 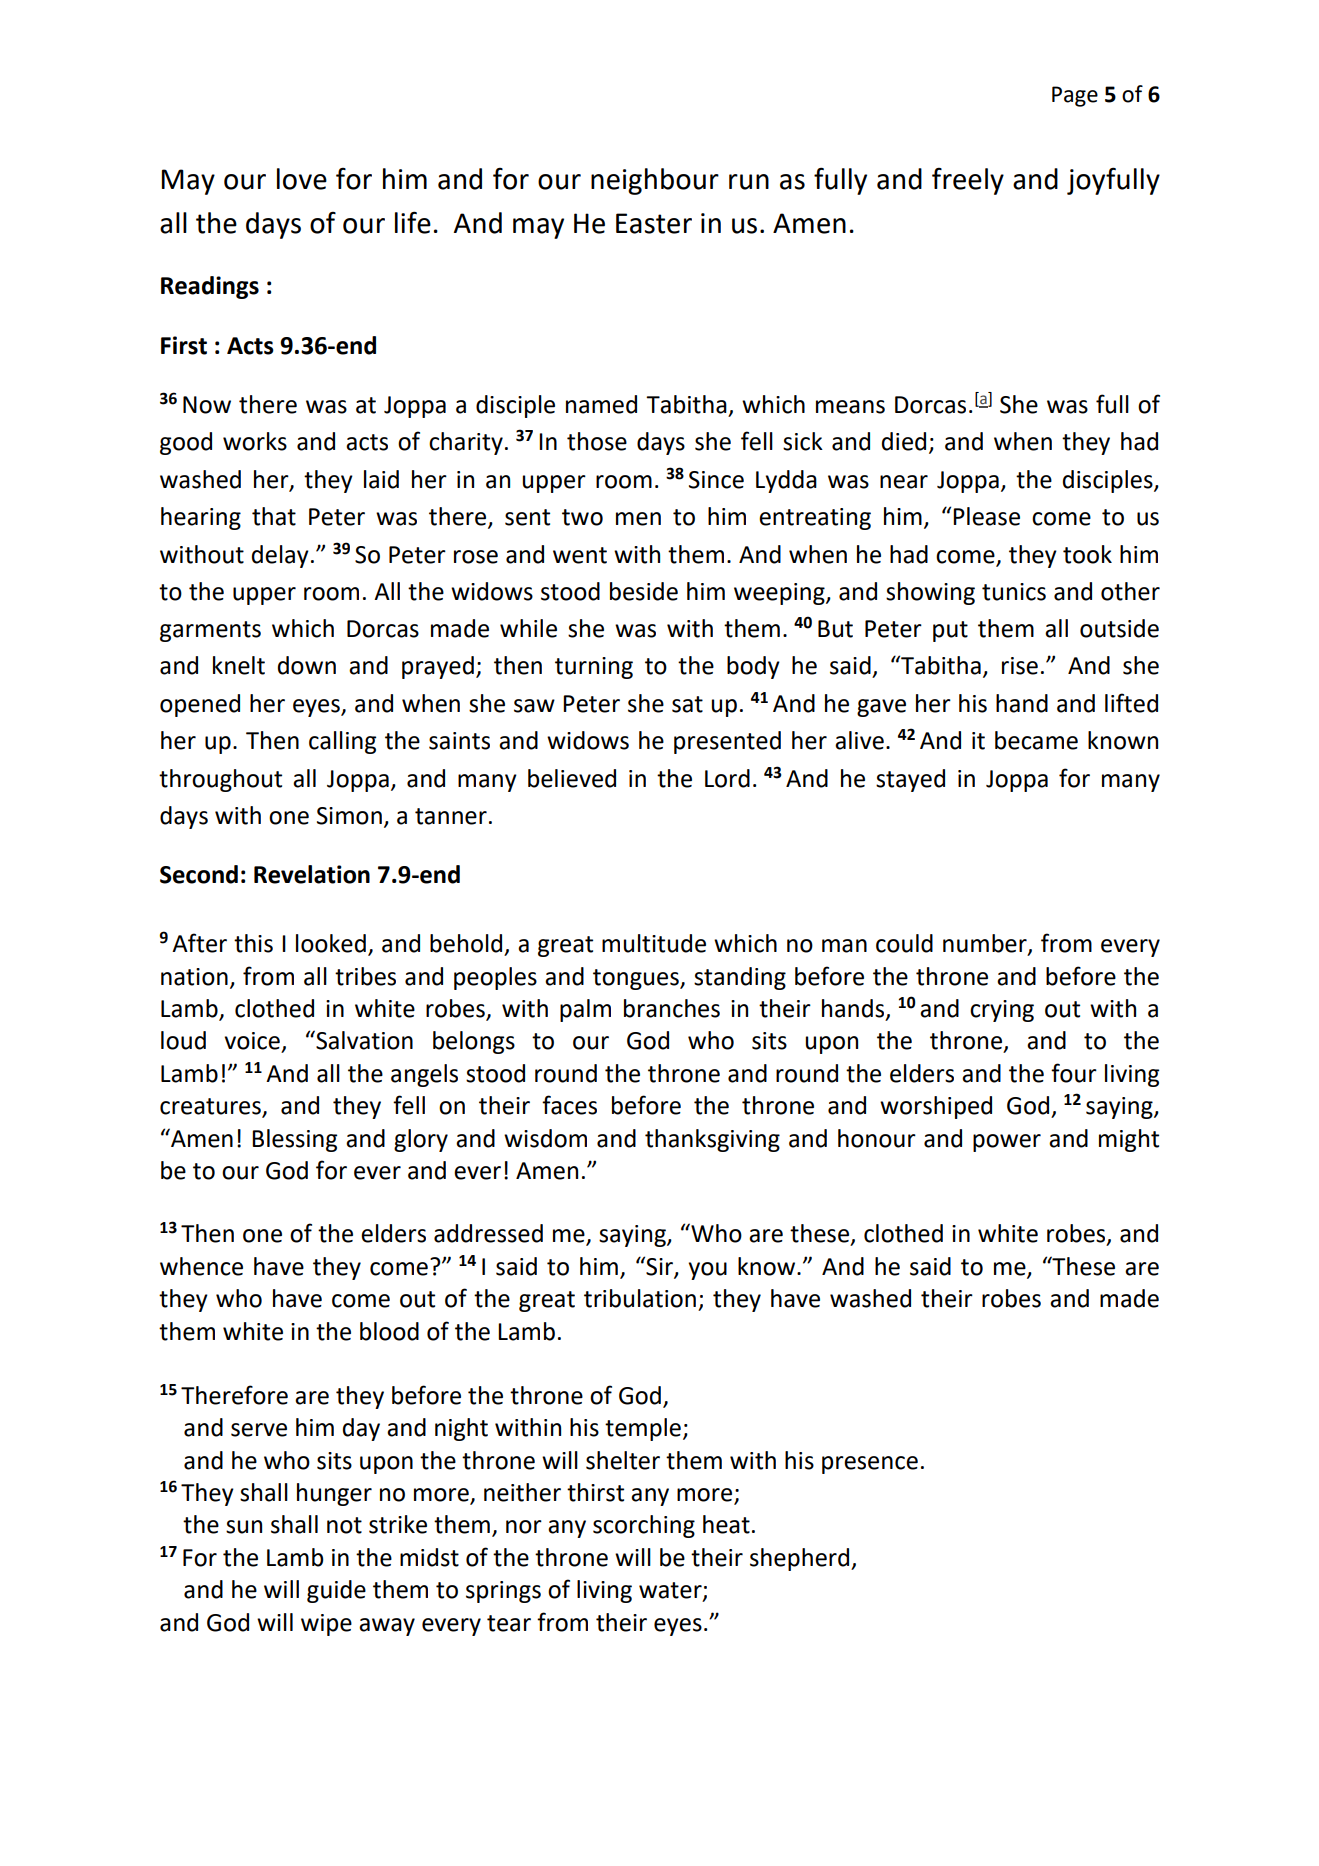 What do you see at coordinates (307, 665) in the document?
I see `down` at bounding box center [307, 665].
